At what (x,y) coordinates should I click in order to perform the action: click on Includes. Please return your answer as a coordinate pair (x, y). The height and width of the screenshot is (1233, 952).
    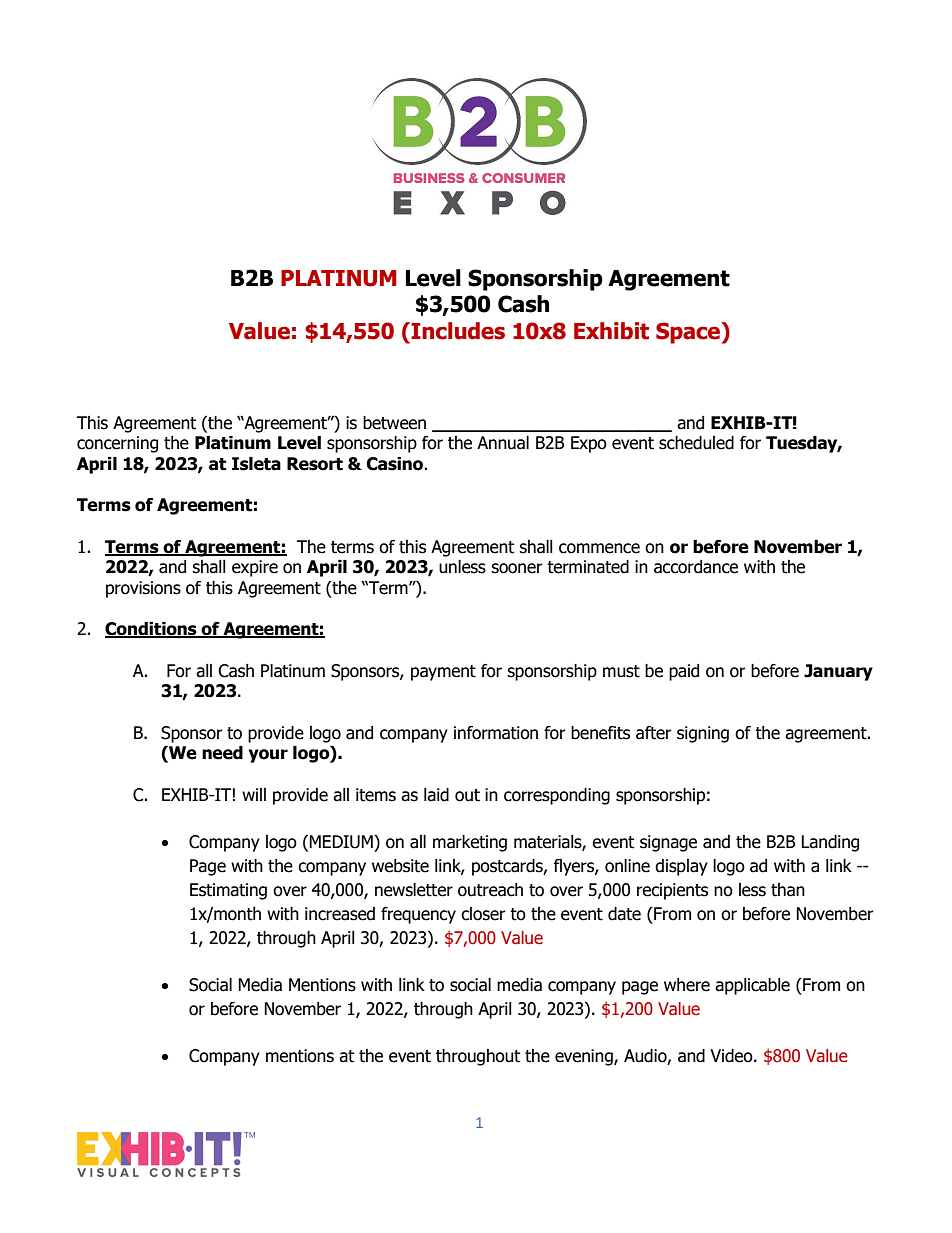
    Looking at the image, I should click on (457, 331).
